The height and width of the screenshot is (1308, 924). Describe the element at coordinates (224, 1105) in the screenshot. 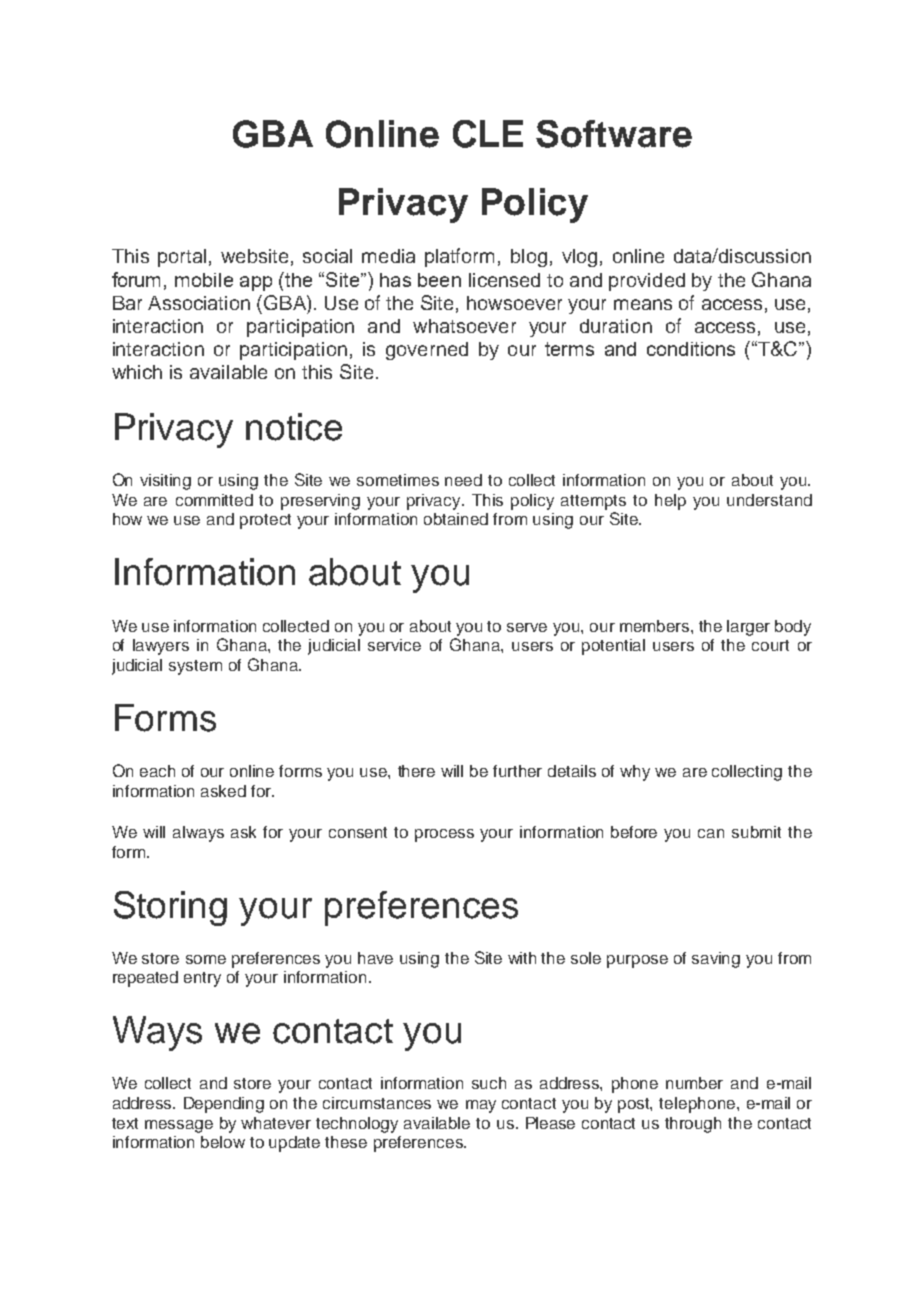

I see `Depending` at that location.
